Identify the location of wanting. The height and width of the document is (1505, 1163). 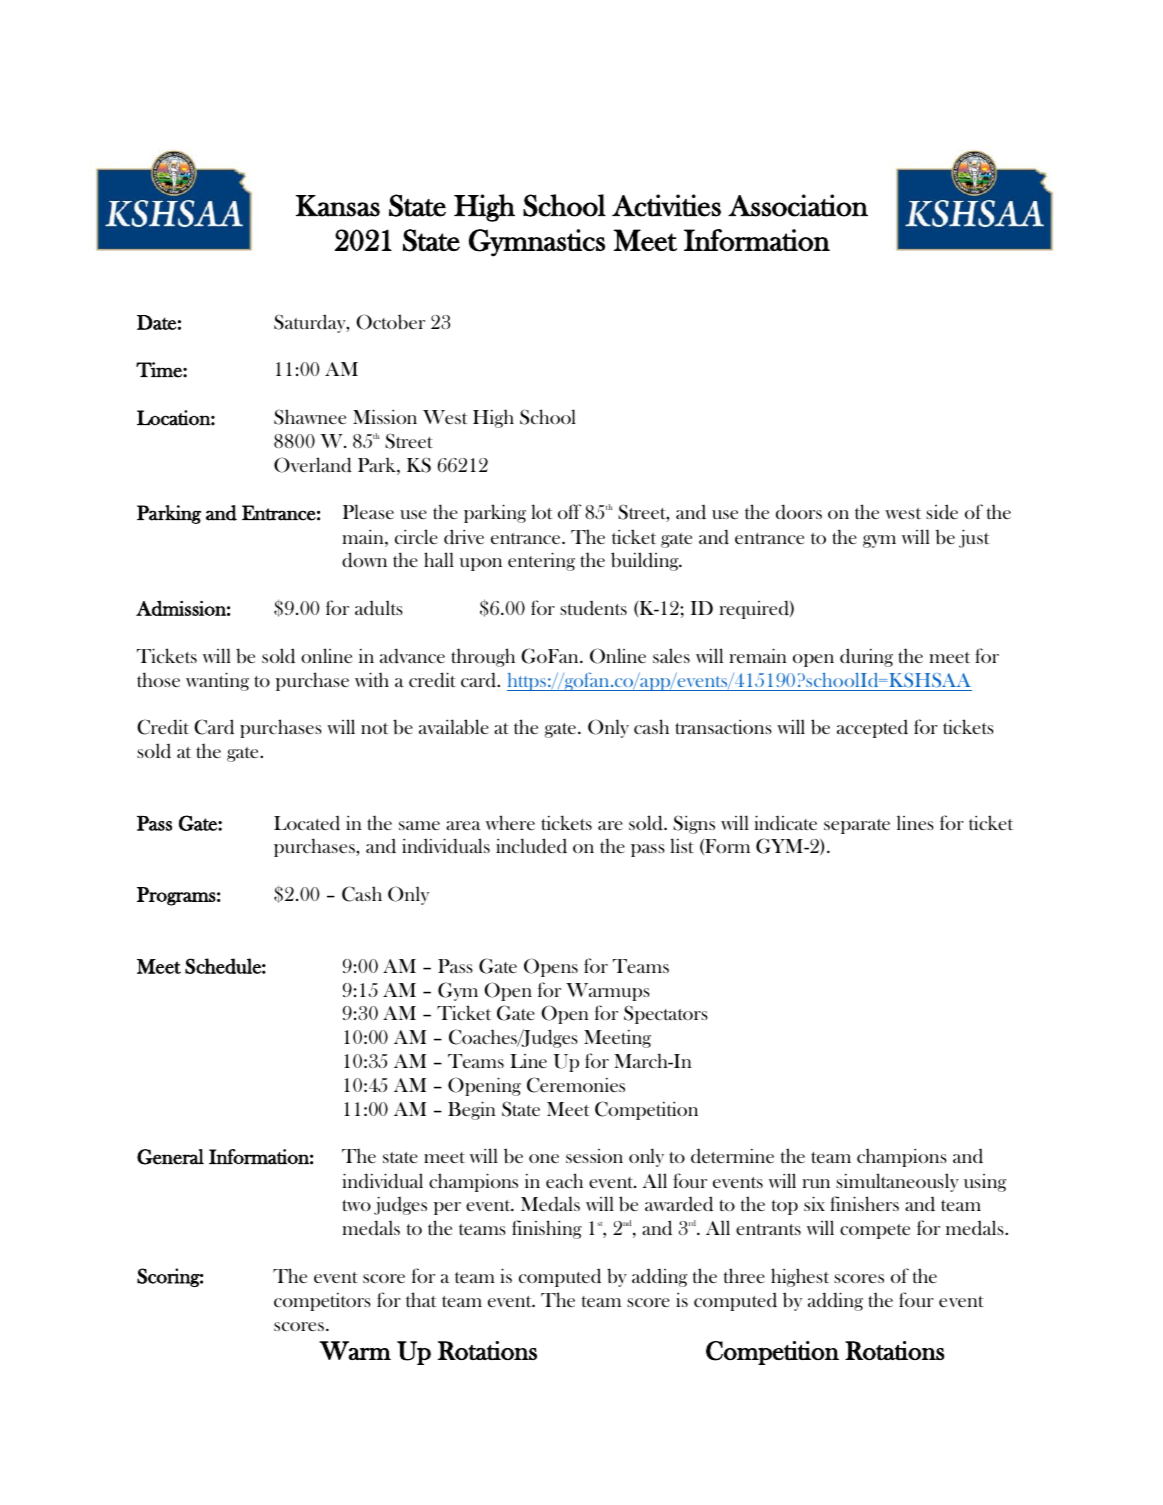
(217, 681).
